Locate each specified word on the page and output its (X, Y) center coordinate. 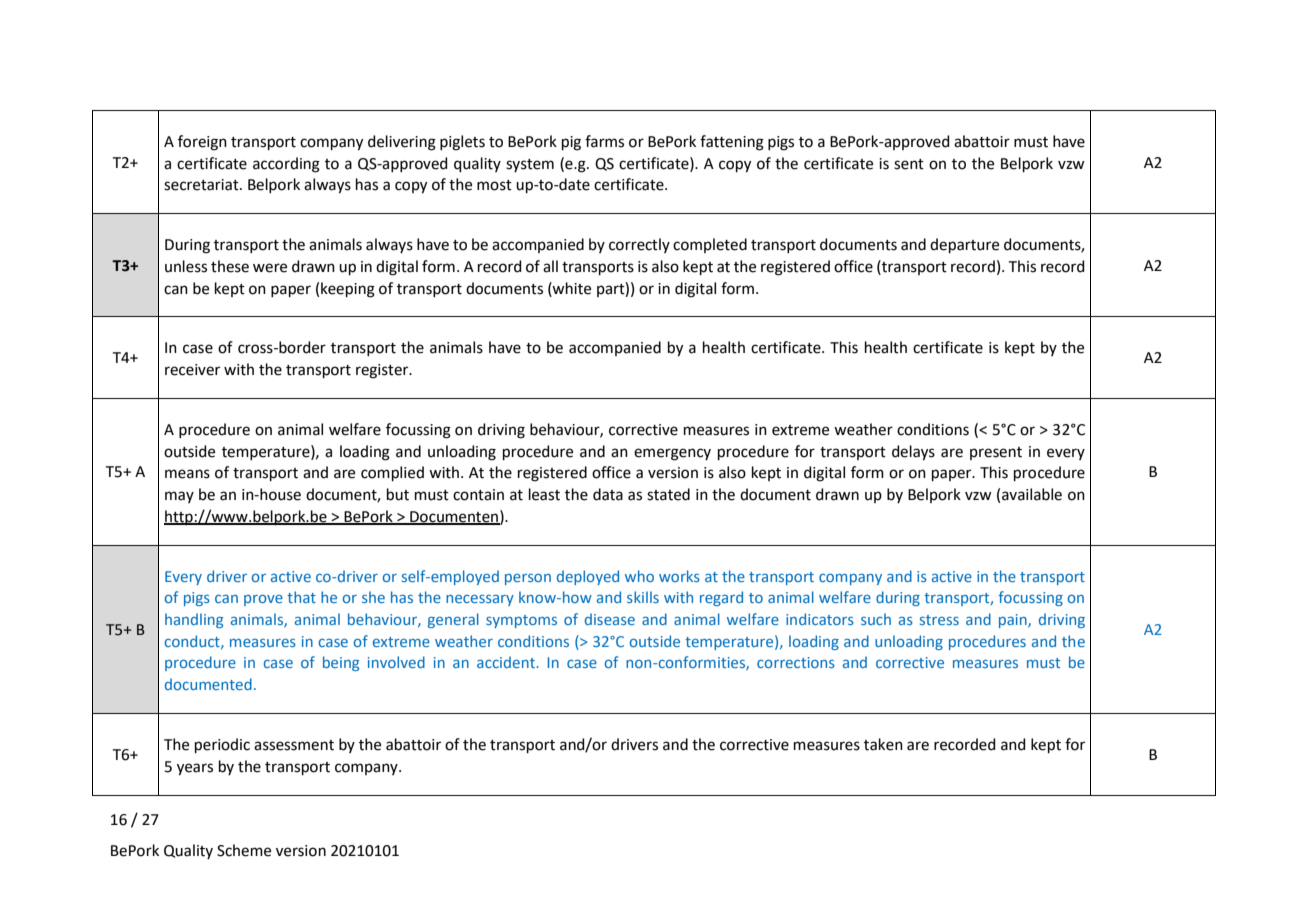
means (187, 474)
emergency (672, 454)
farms (604, 141)
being (341, 663)
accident (507, 662)
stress (939, 620)
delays (913, 453)
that (301, 597)
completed (710, 245)
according (286, 165)
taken (883, 744)
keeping (348, 290)
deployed (588, 577)
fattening (732, 143)
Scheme (244, 850)
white (571, 288)
